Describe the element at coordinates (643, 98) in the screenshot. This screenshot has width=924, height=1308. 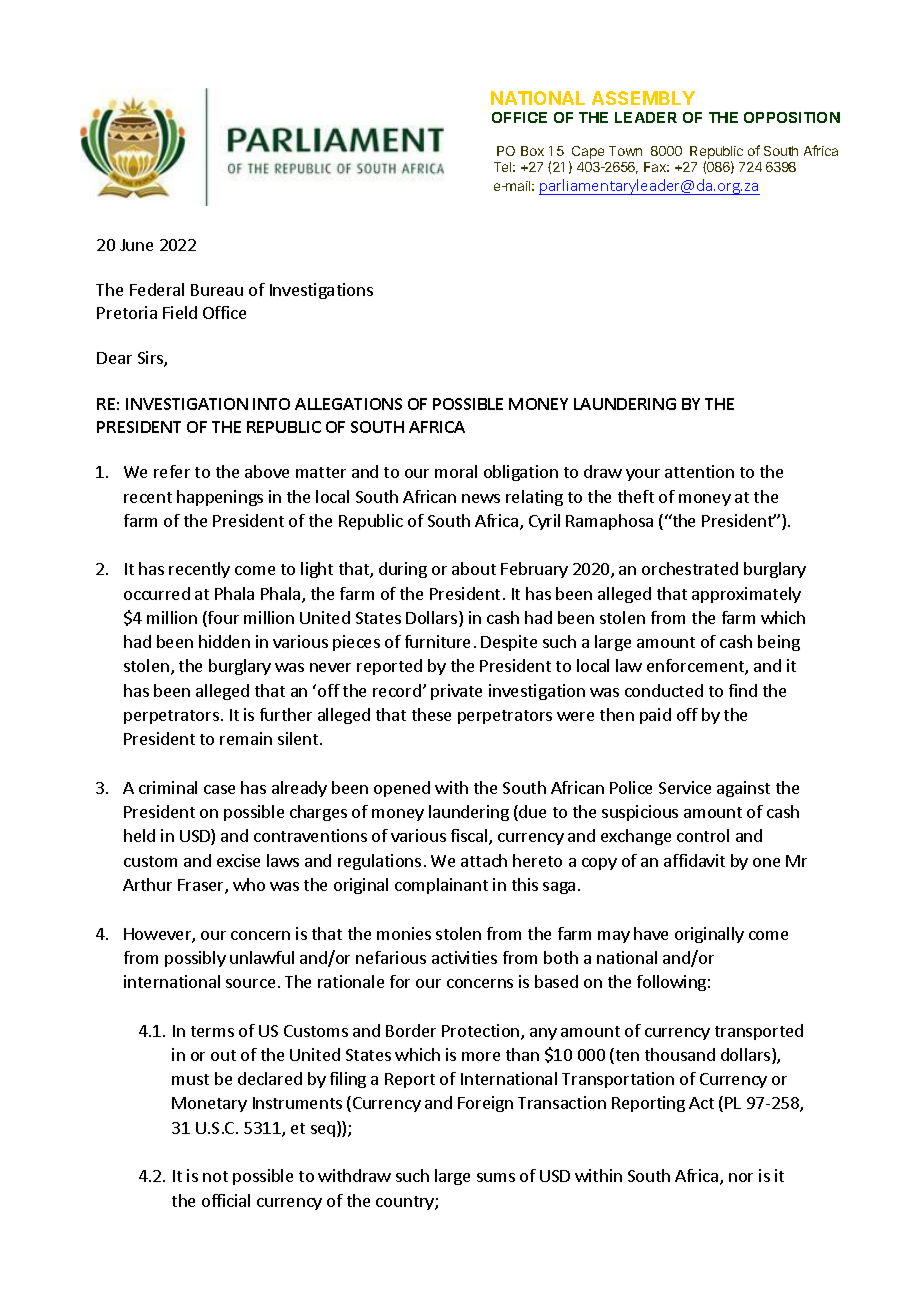
I see `ASSEMBLY` at that location.
